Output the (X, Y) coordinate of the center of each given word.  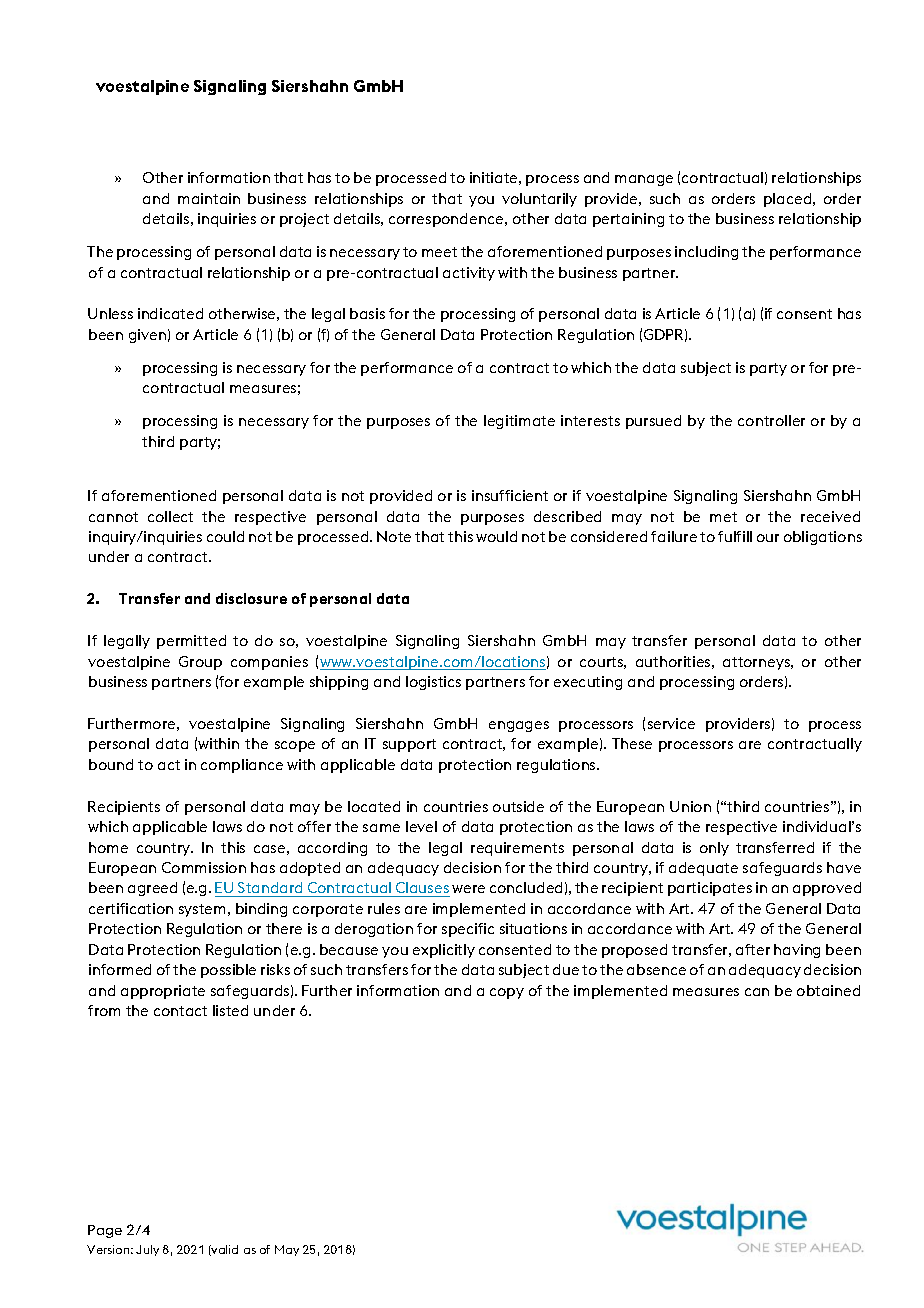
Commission (204, 867)
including (706, 253)
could (225, 536)
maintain (209, 198)
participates (710, 889)
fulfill (735, 536)
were (468, 889)
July (147, 1250)
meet (439, 252)
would (496, 536)
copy (507, 993)
